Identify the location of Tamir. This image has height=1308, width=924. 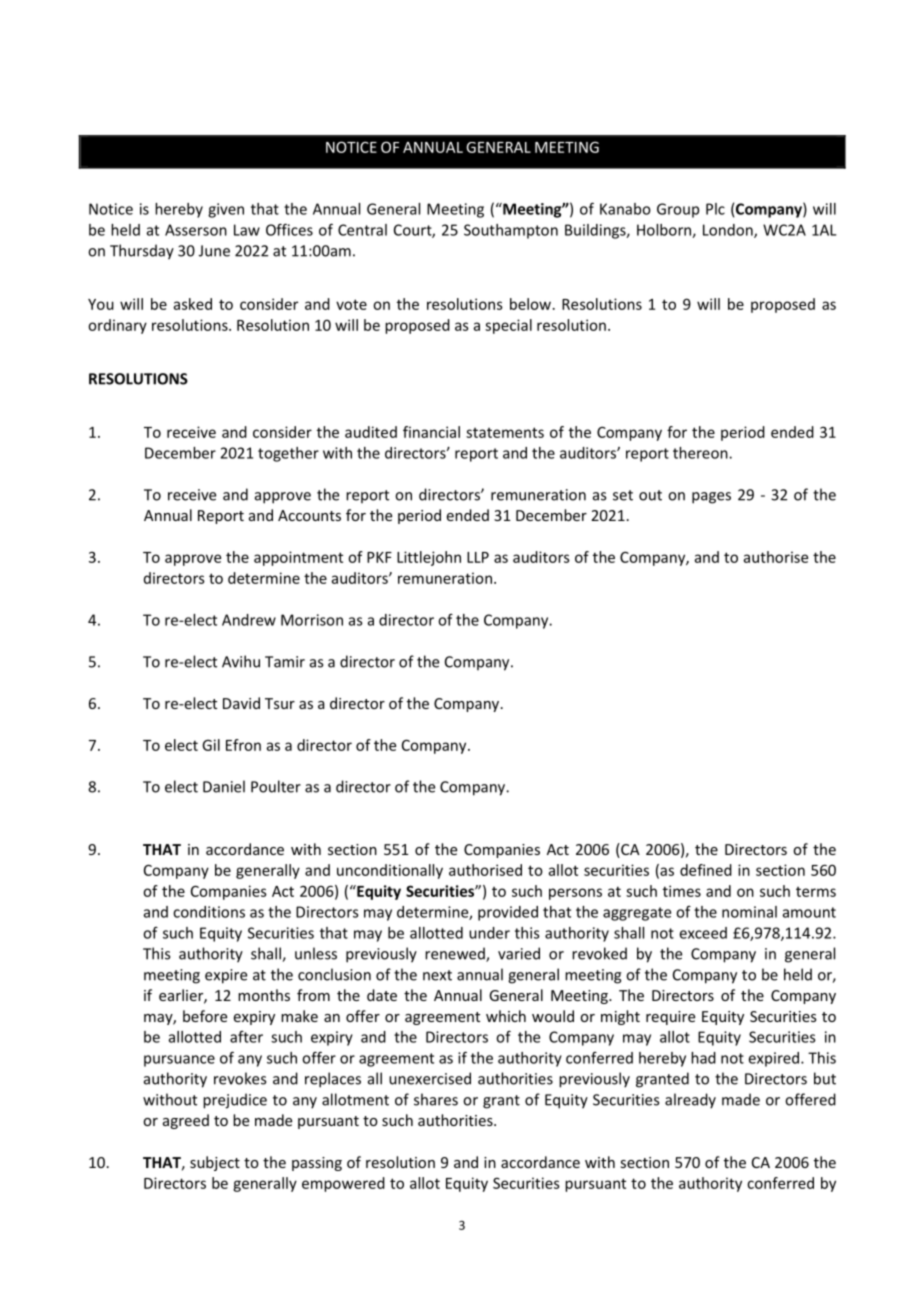
(285, 662).
